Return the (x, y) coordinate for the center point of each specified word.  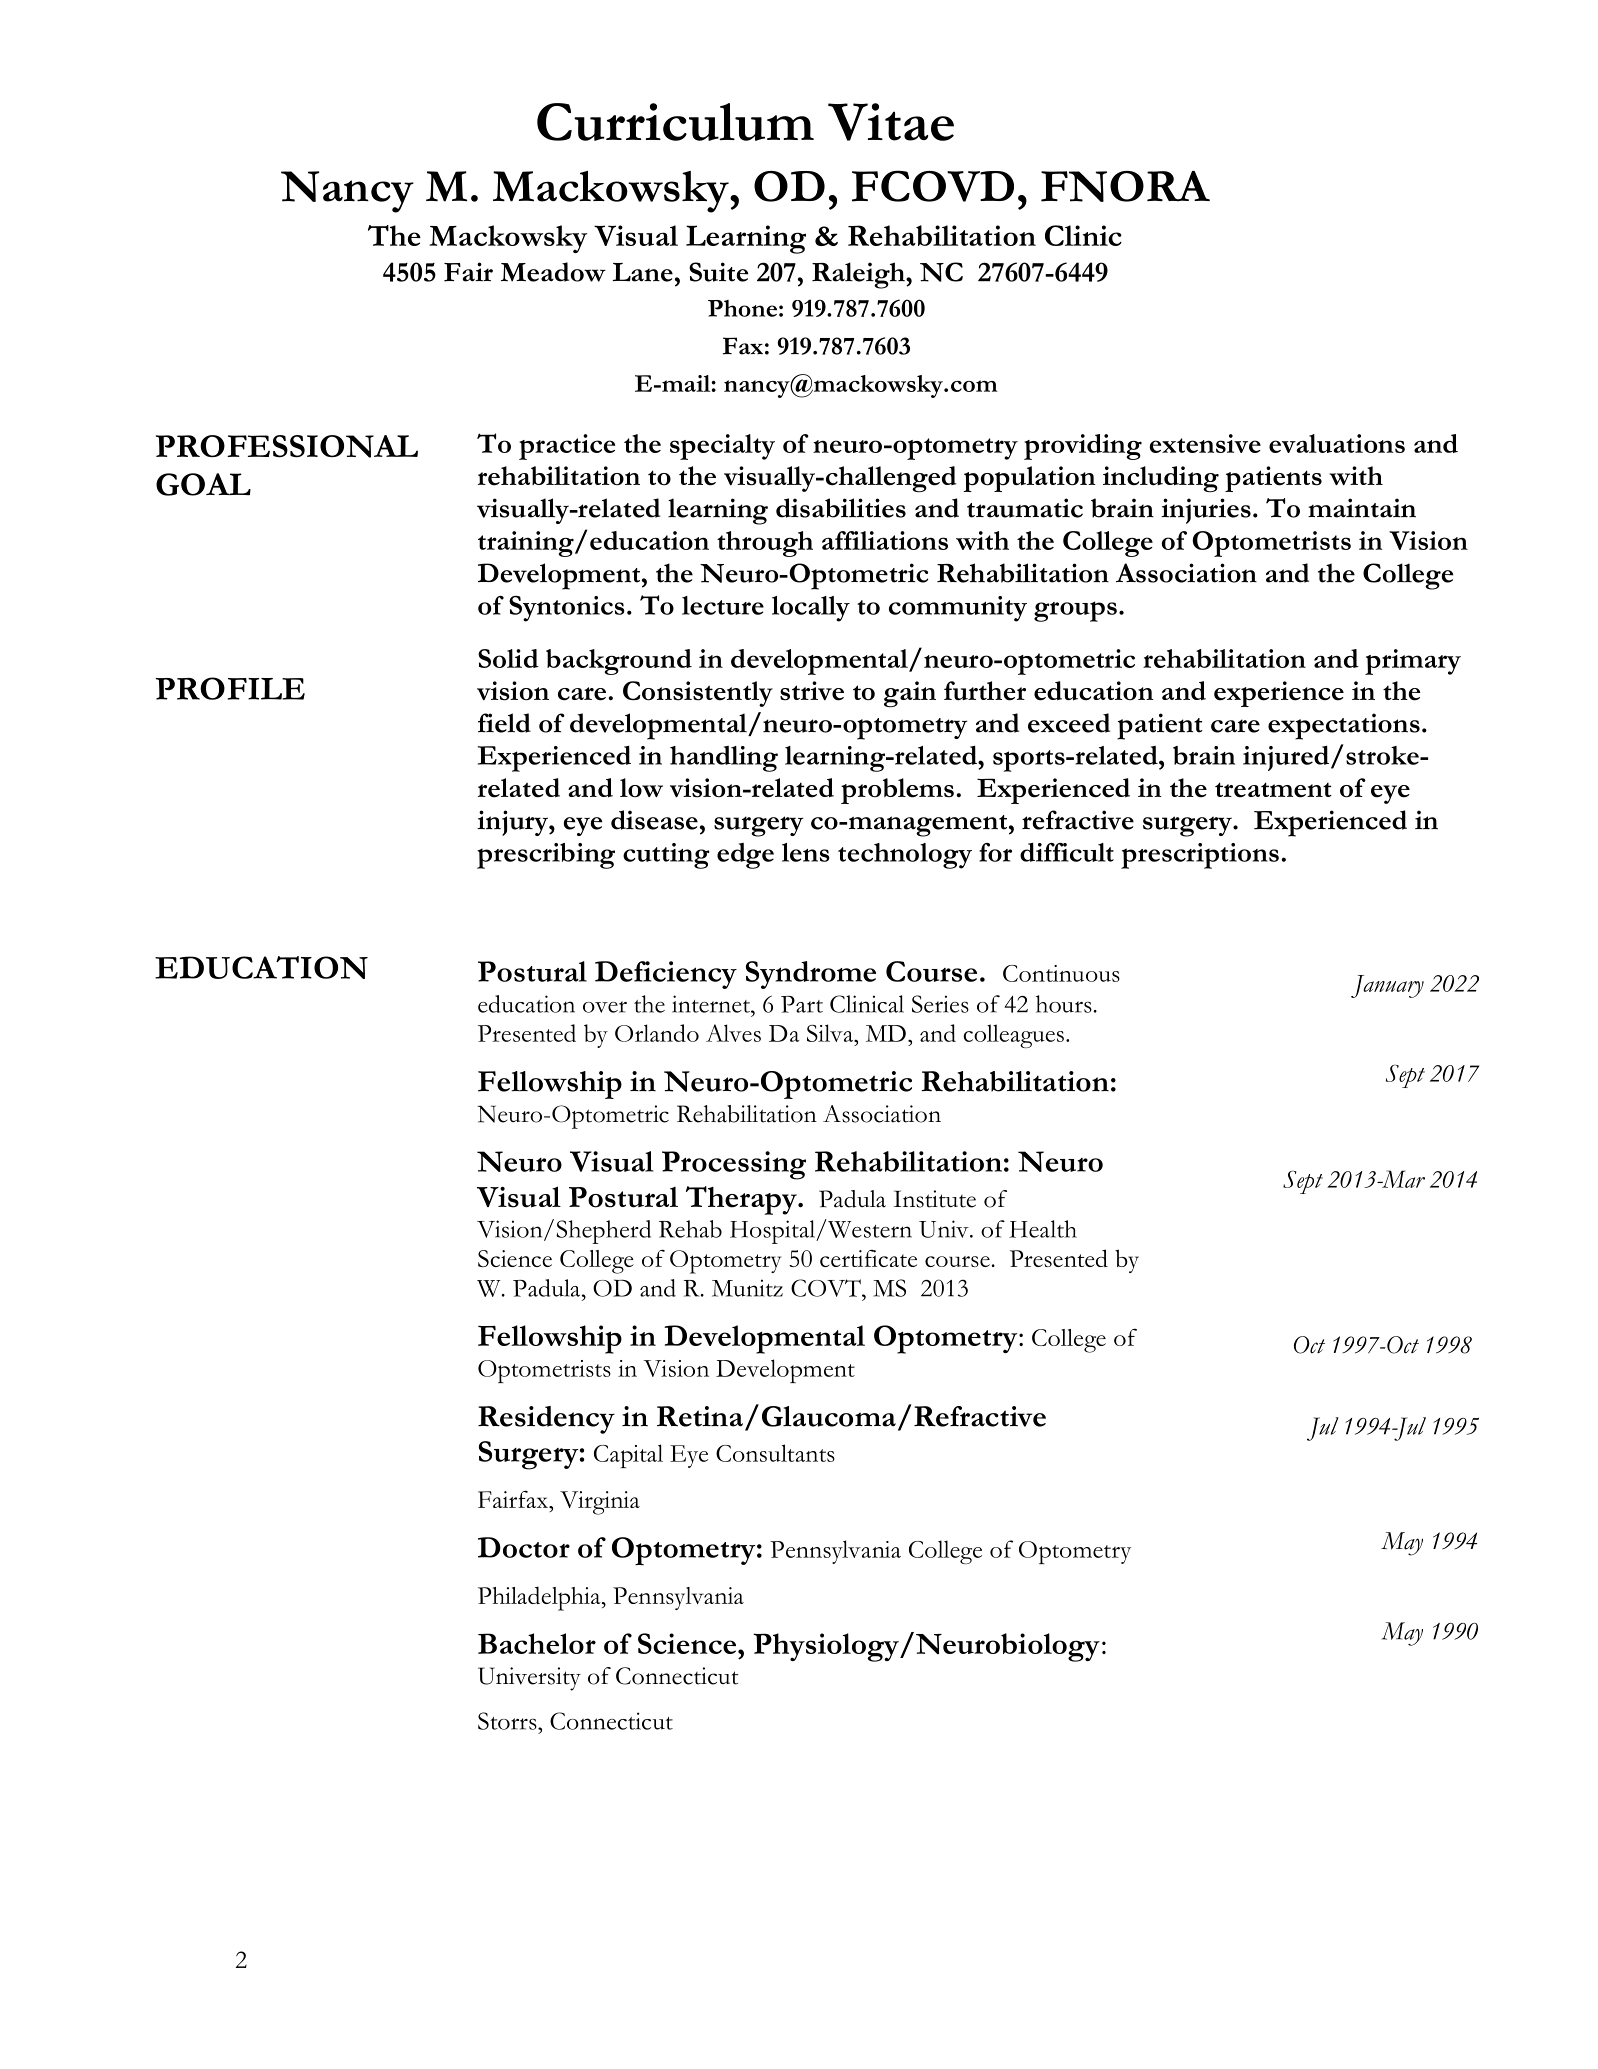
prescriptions (1200, 856)
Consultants (775, 1453)
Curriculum (675, 122)
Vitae (891, 122)
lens (806, 852)
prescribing (546, 856)
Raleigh (859, 275)
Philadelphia (540, 1598)
